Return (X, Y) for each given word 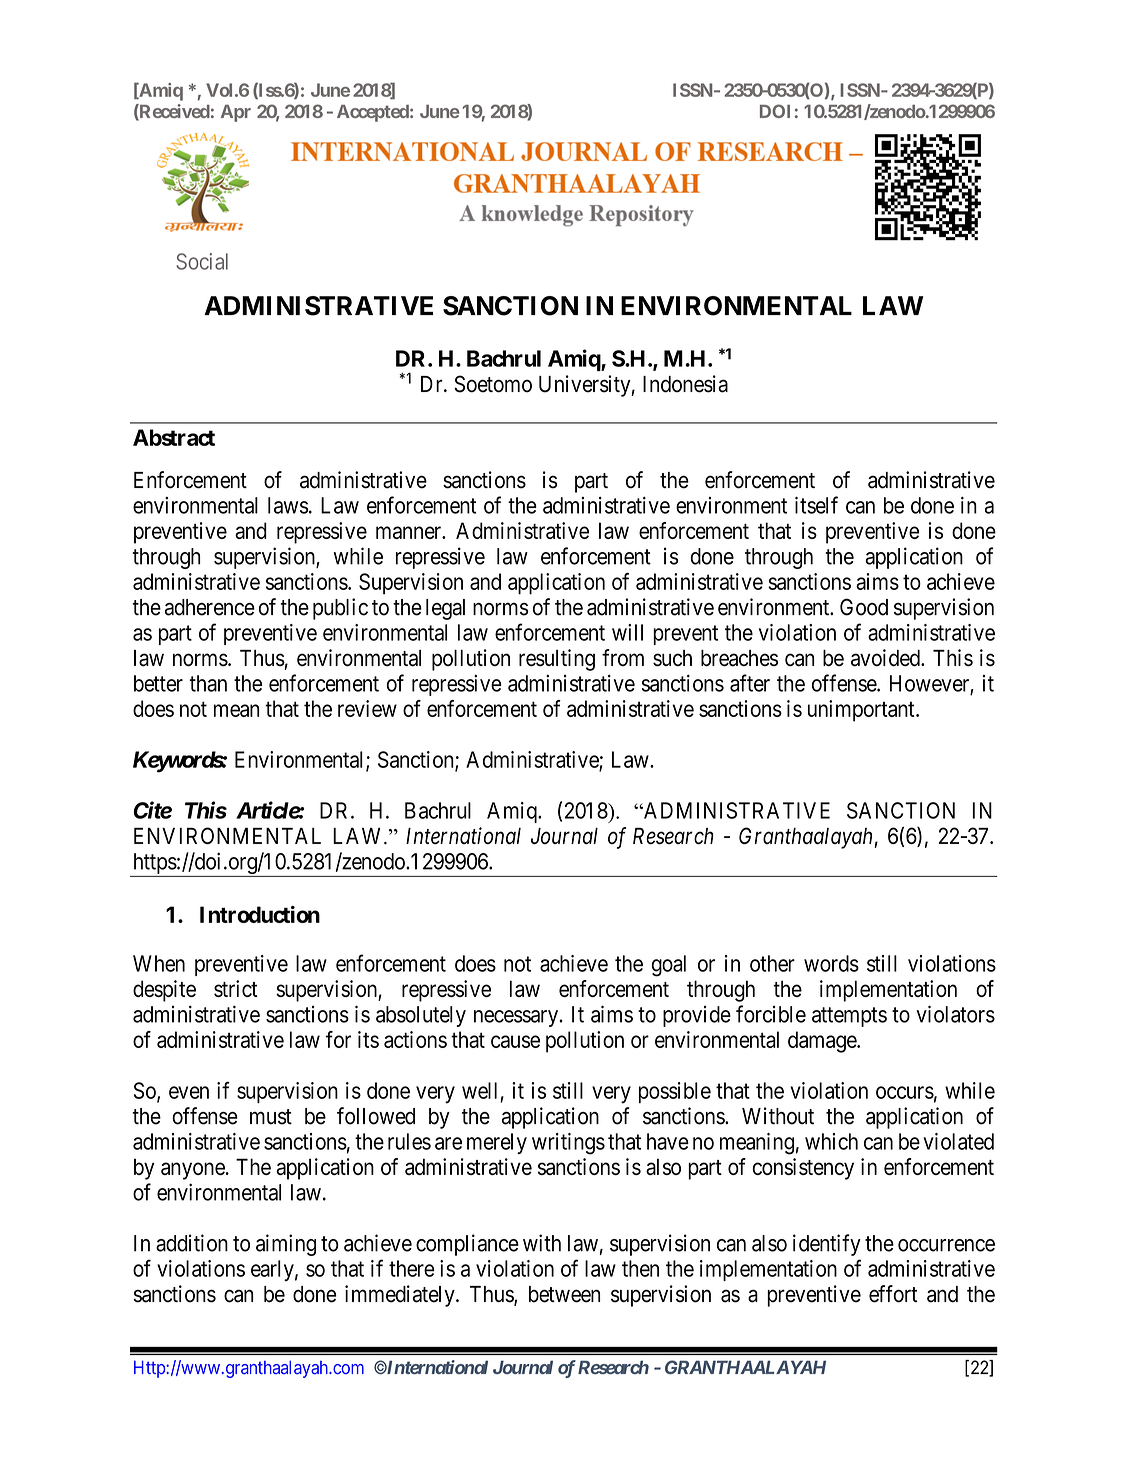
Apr (236, 113)
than (208, 683)
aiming (286, 1245)
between (564, 1294)
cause (515, 1041)
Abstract (174, 437)
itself (816, 505)
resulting (557, 660)
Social (202, 261)
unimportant (862, 711)
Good (864, 607)
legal (445, 609)
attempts (849, 1017)
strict (236, 988)
